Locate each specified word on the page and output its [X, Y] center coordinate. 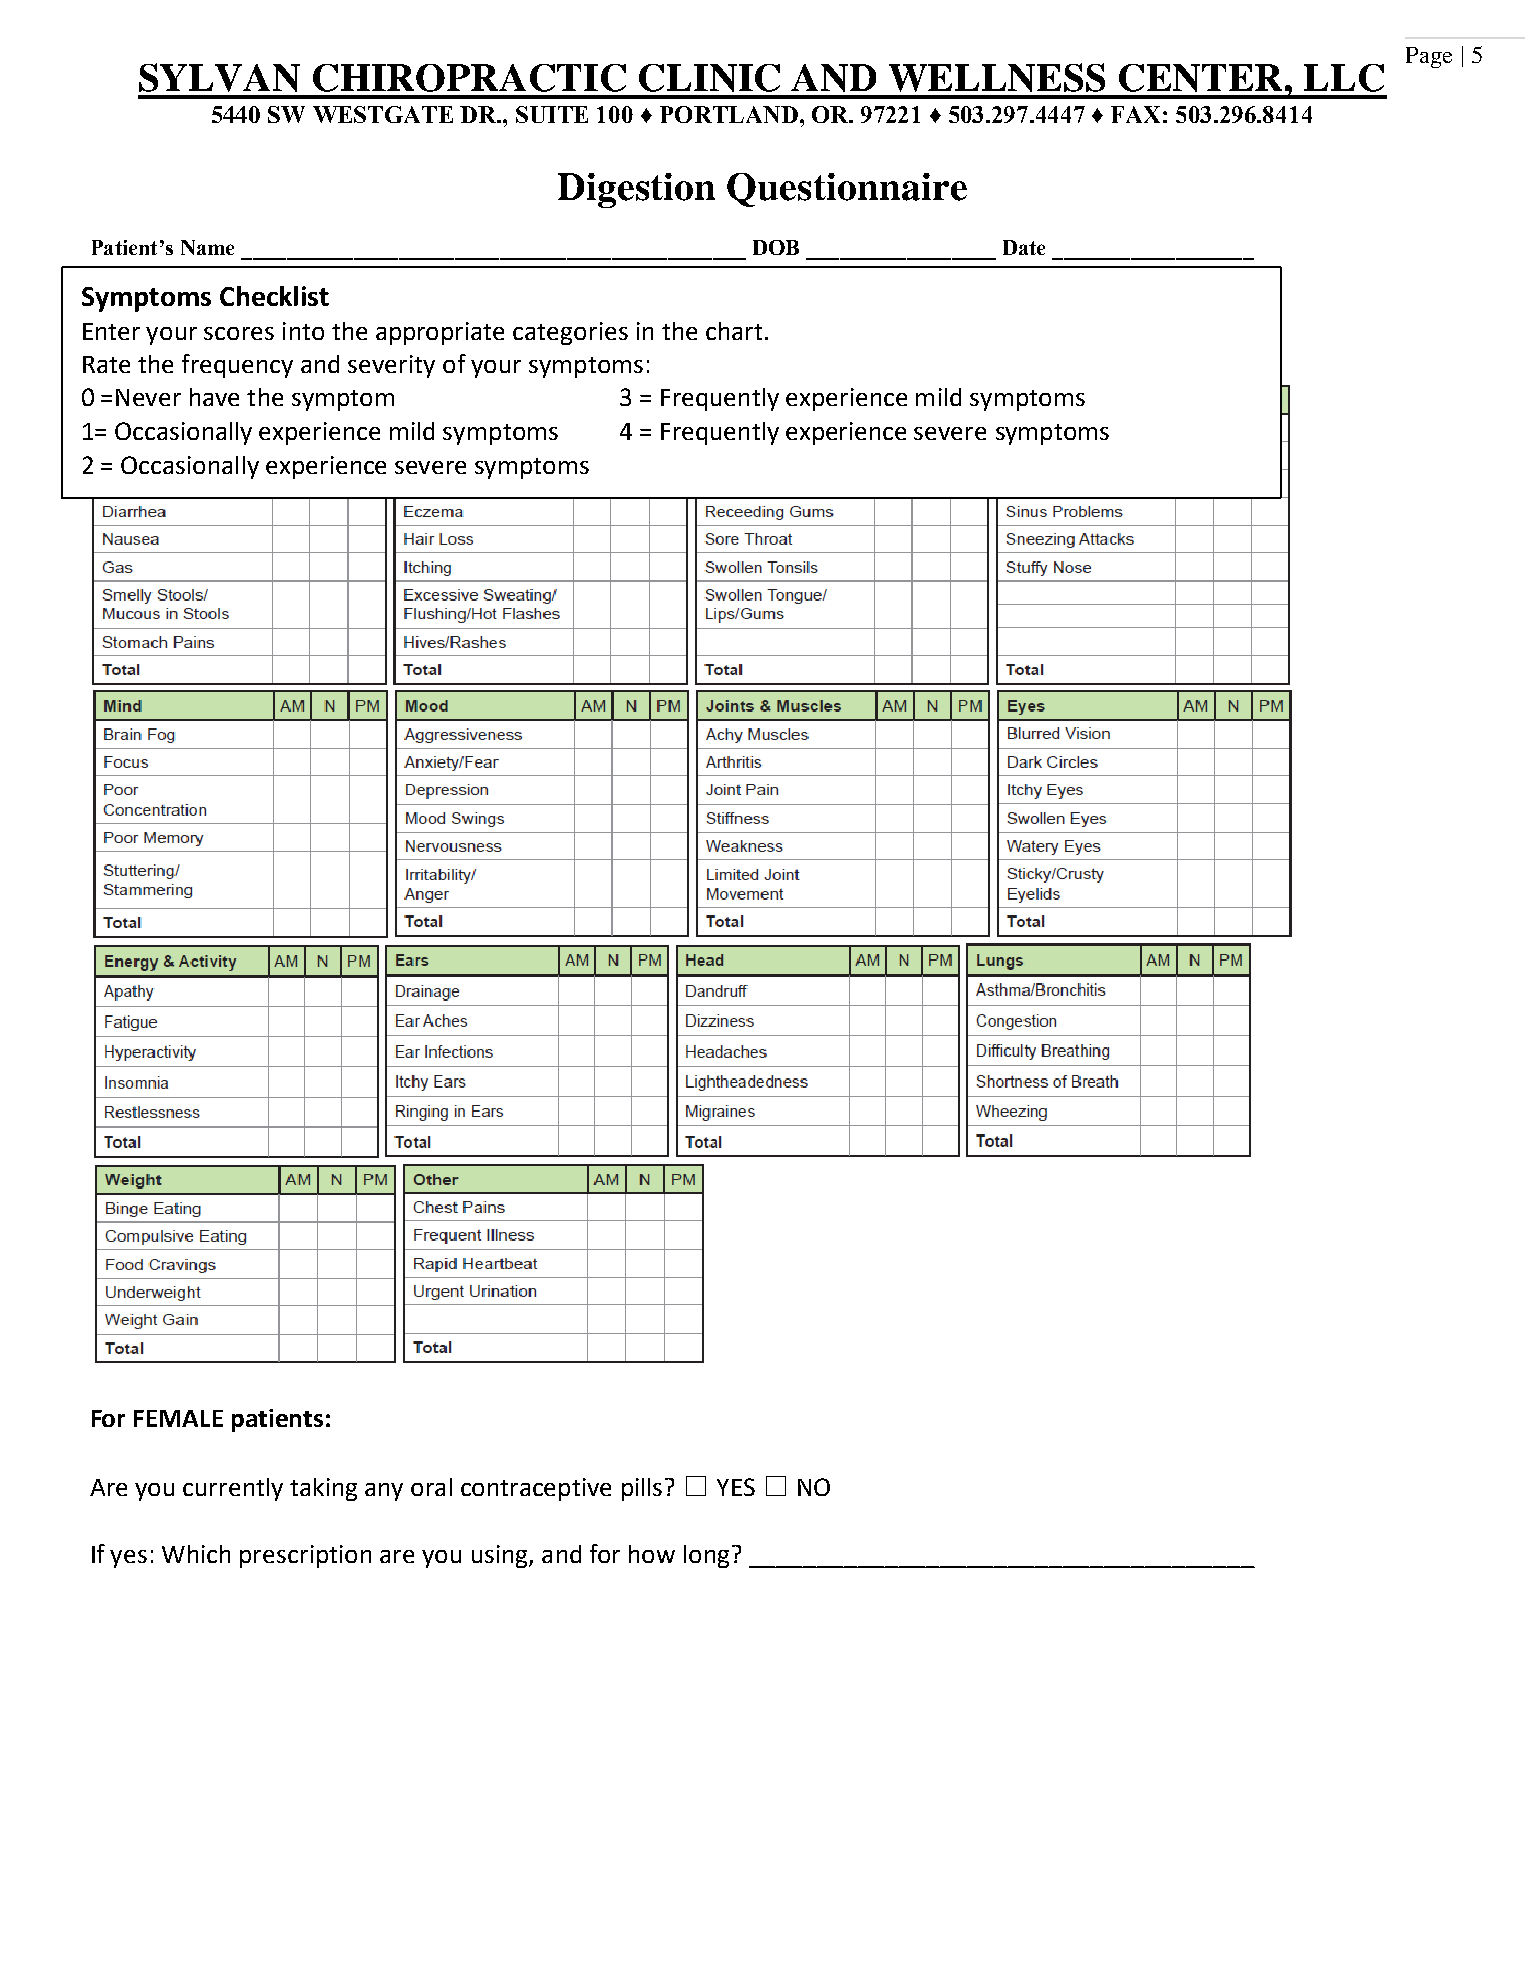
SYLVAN [219, 77]
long [706, 1556]
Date [1024, 247]
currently [233, 1489]
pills [642, 1489]
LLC [1344, 78]
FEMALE [178, 1418]
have [214, 397]
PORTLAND [729, 114]
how [652, 1554]
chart [734, 331]
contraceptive [536, 1489]
